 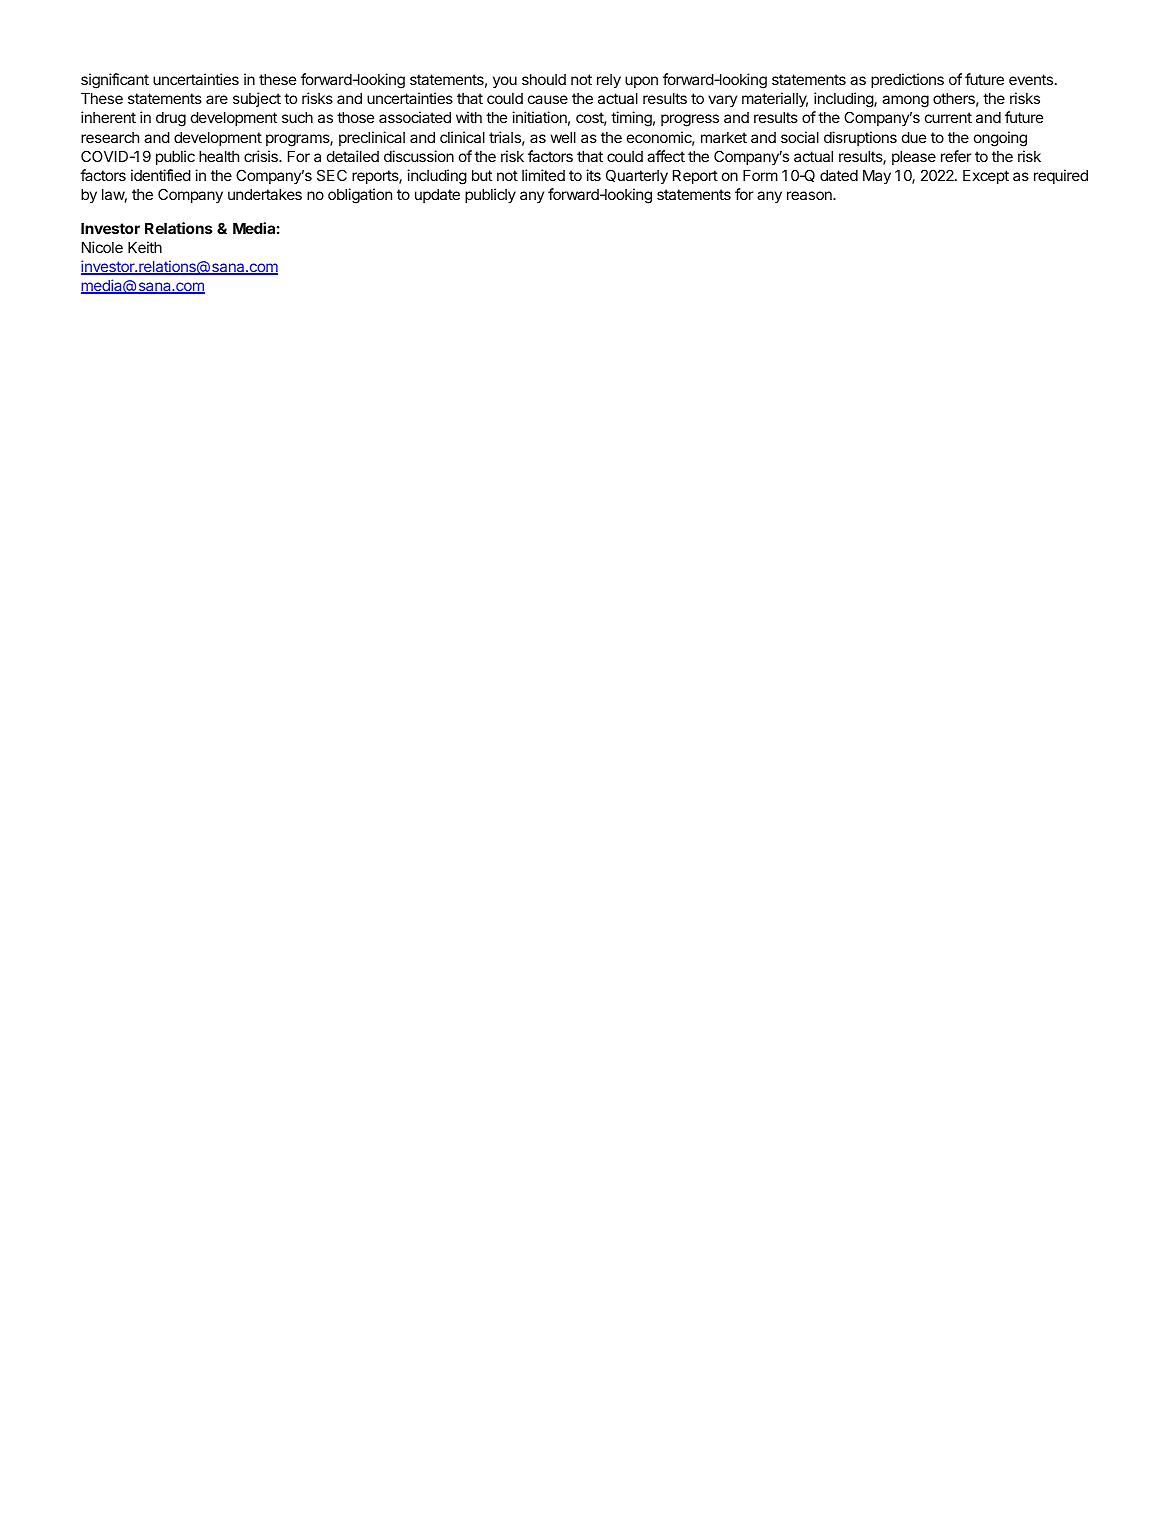 What do you see at coordinates (171, 119) in the page?
I see `drug` at bounding box center [171, 119].
